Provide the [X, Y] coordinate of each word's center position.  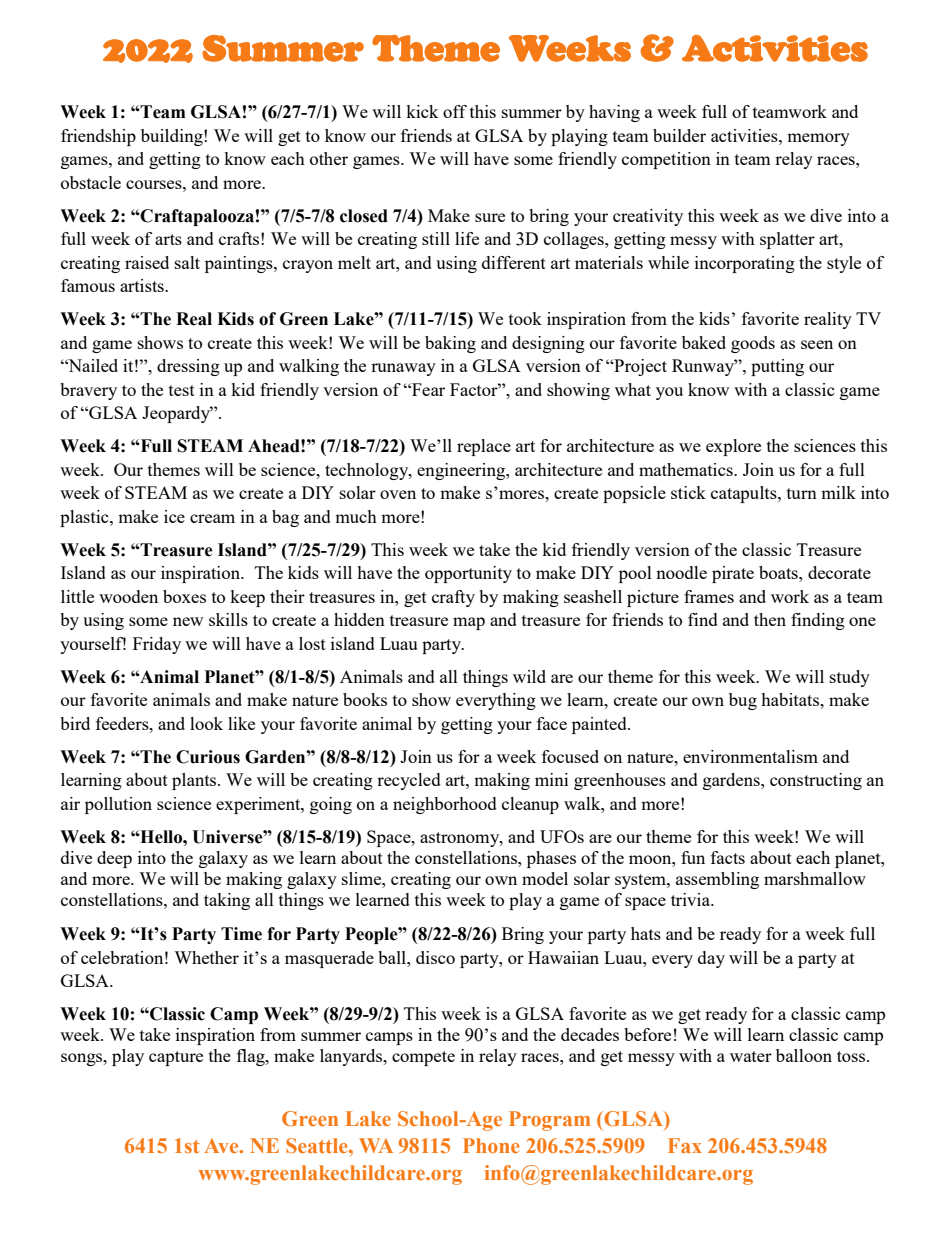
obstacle [91, 182]
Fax [685, 1145]
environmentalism [750, 756]
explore [733, 447]
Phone [491, 1145]
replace [484, 447]
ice [174, 516]
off [455, 111]
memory [818, 139]
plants [195, 781]
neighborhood [445, 805]
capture [176, 1058]
